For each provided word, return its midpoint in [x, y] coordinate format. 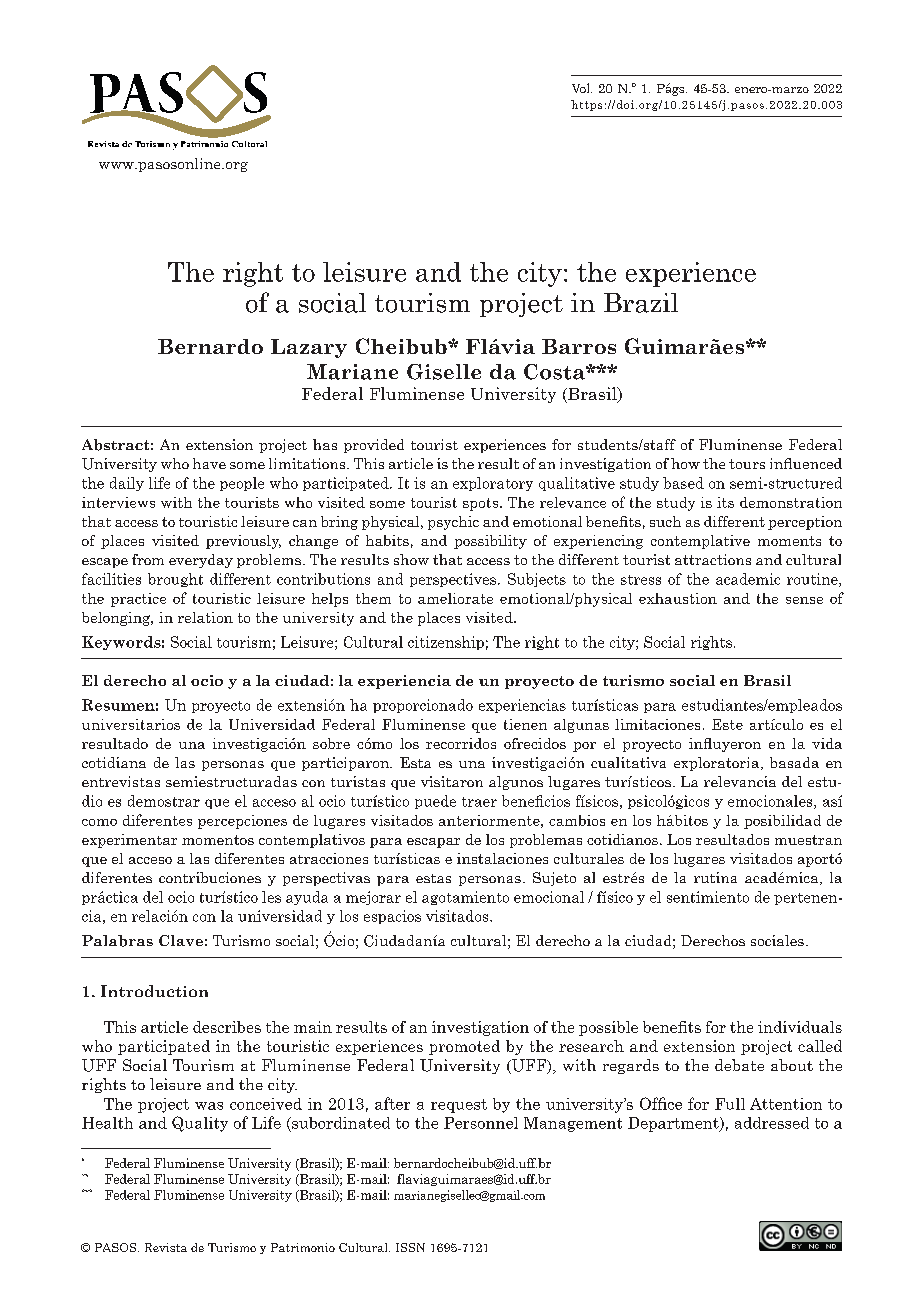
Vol [582, 88]
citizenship [446, 643]
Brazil [641, 303]
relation [205, 617]
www [116, 165]
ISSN [410, 1247]
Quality [200, 1124]
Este [727, 724]
